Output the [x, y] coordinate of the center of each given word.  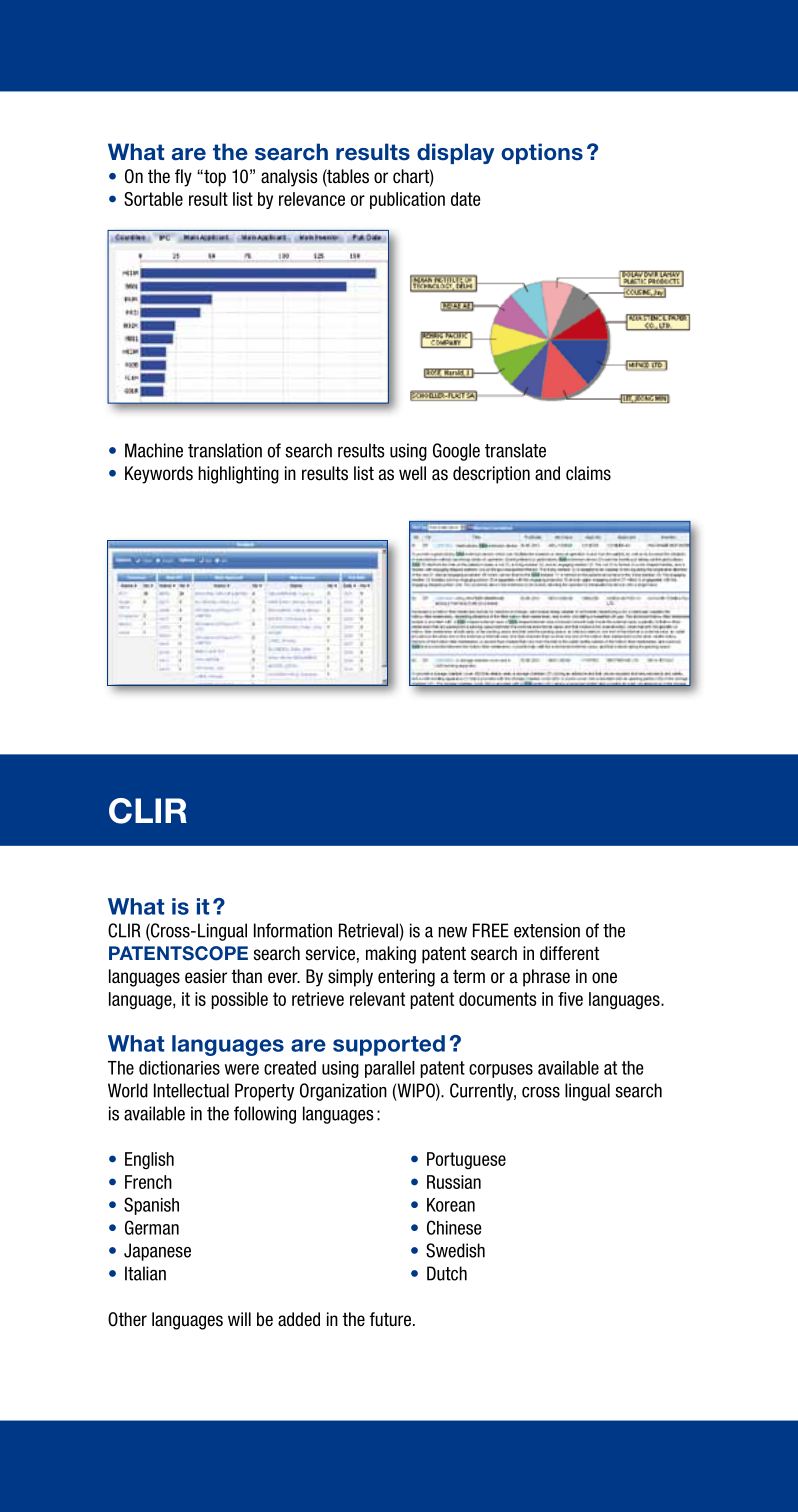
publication [407, 200]
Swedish [455, 1250]
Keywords [159, 475]
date [466, 199]
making [391, 955]
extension [547, 930]
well [412, 473]
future [390, 1319]
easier [206, 976]
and [547, 473]
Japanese [157, 1252]
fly [183, 178]
